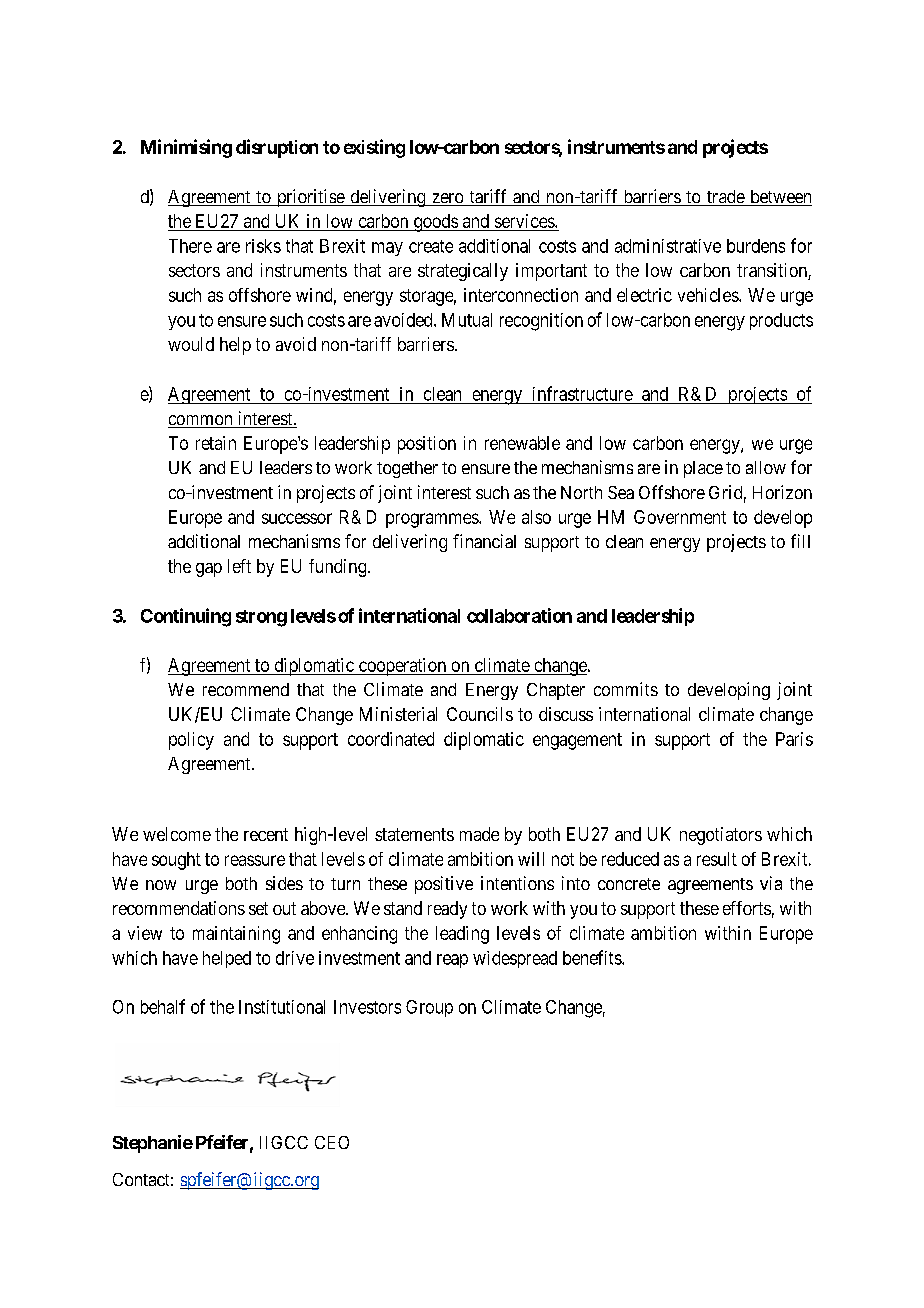 The image size is (924, 1308). What do you see at coordinates (427, 445) in the image?
I see `position` at bounding box center [427, 445].
